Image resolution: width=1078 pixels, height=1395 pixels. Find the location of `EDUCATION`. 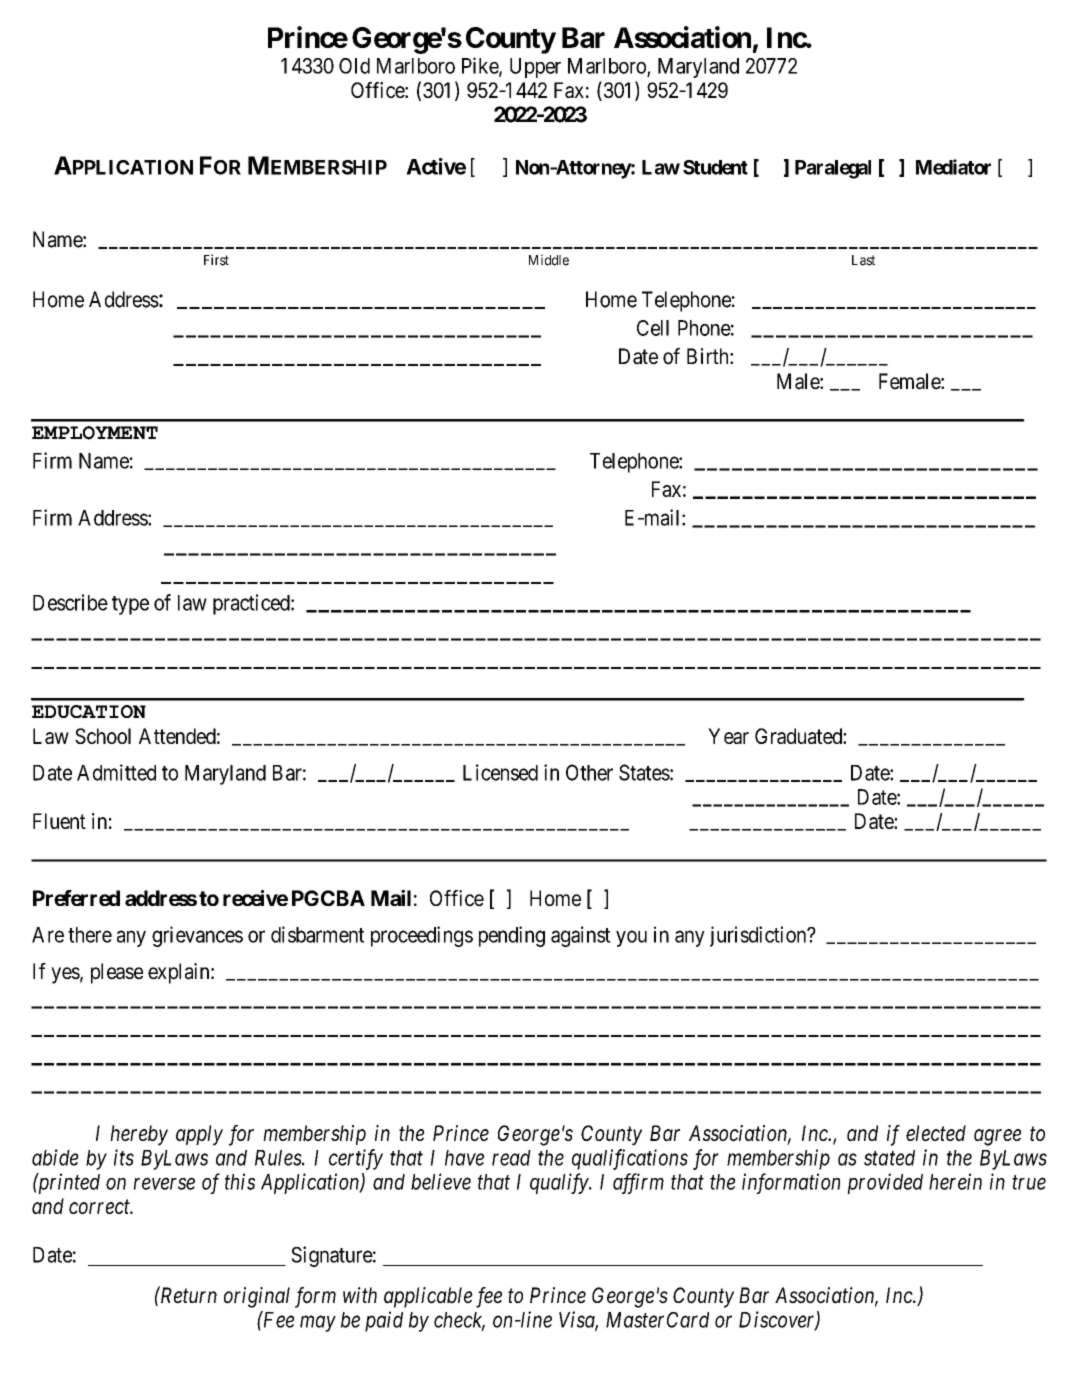

EDUCATION is located at coordinates (89, 711).
